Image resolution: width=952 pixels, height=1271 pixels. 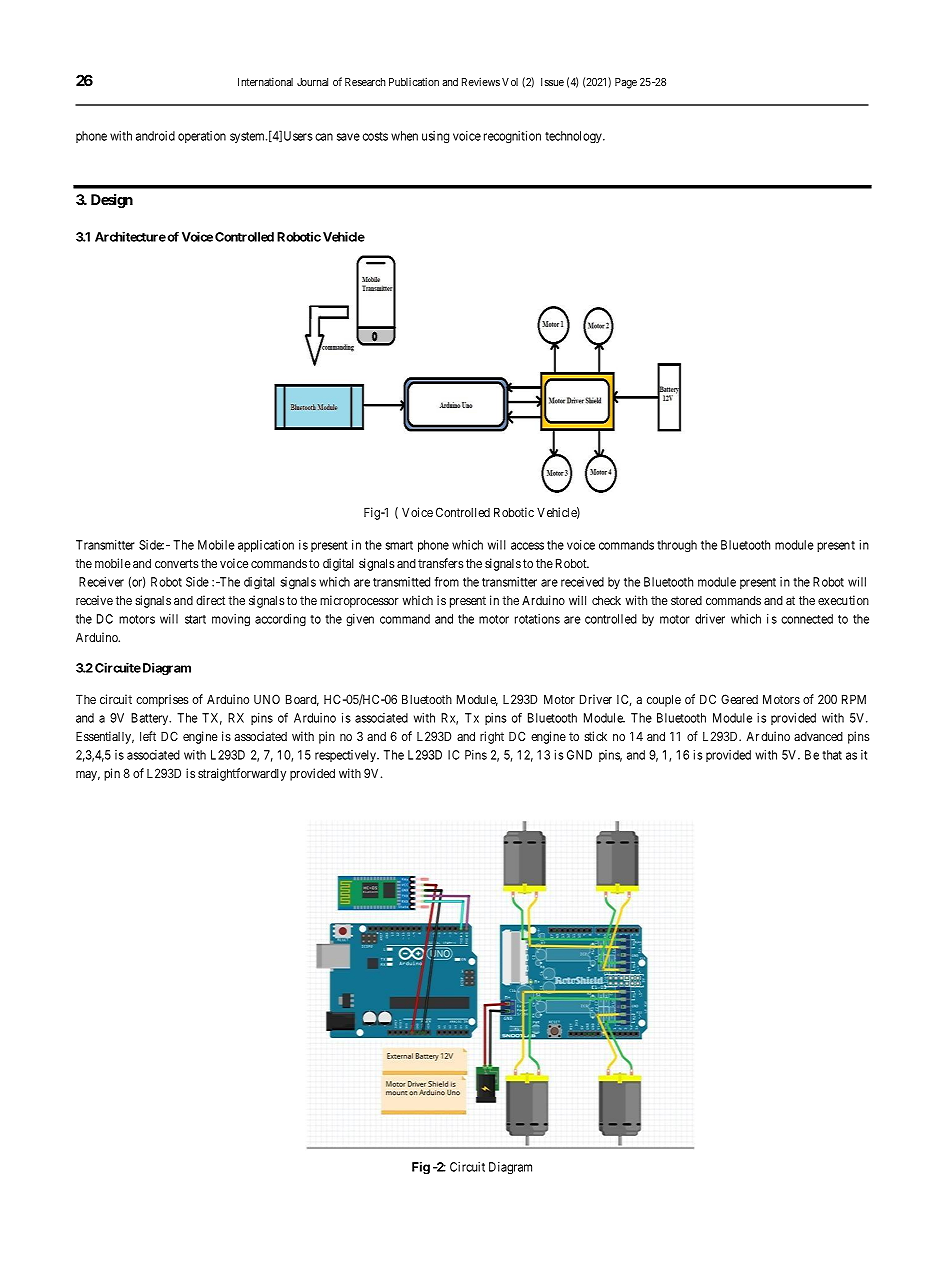 What do you see at coordinates (481, 81) in the document?
I see `Reviews` at bounding box center [481, 81].
